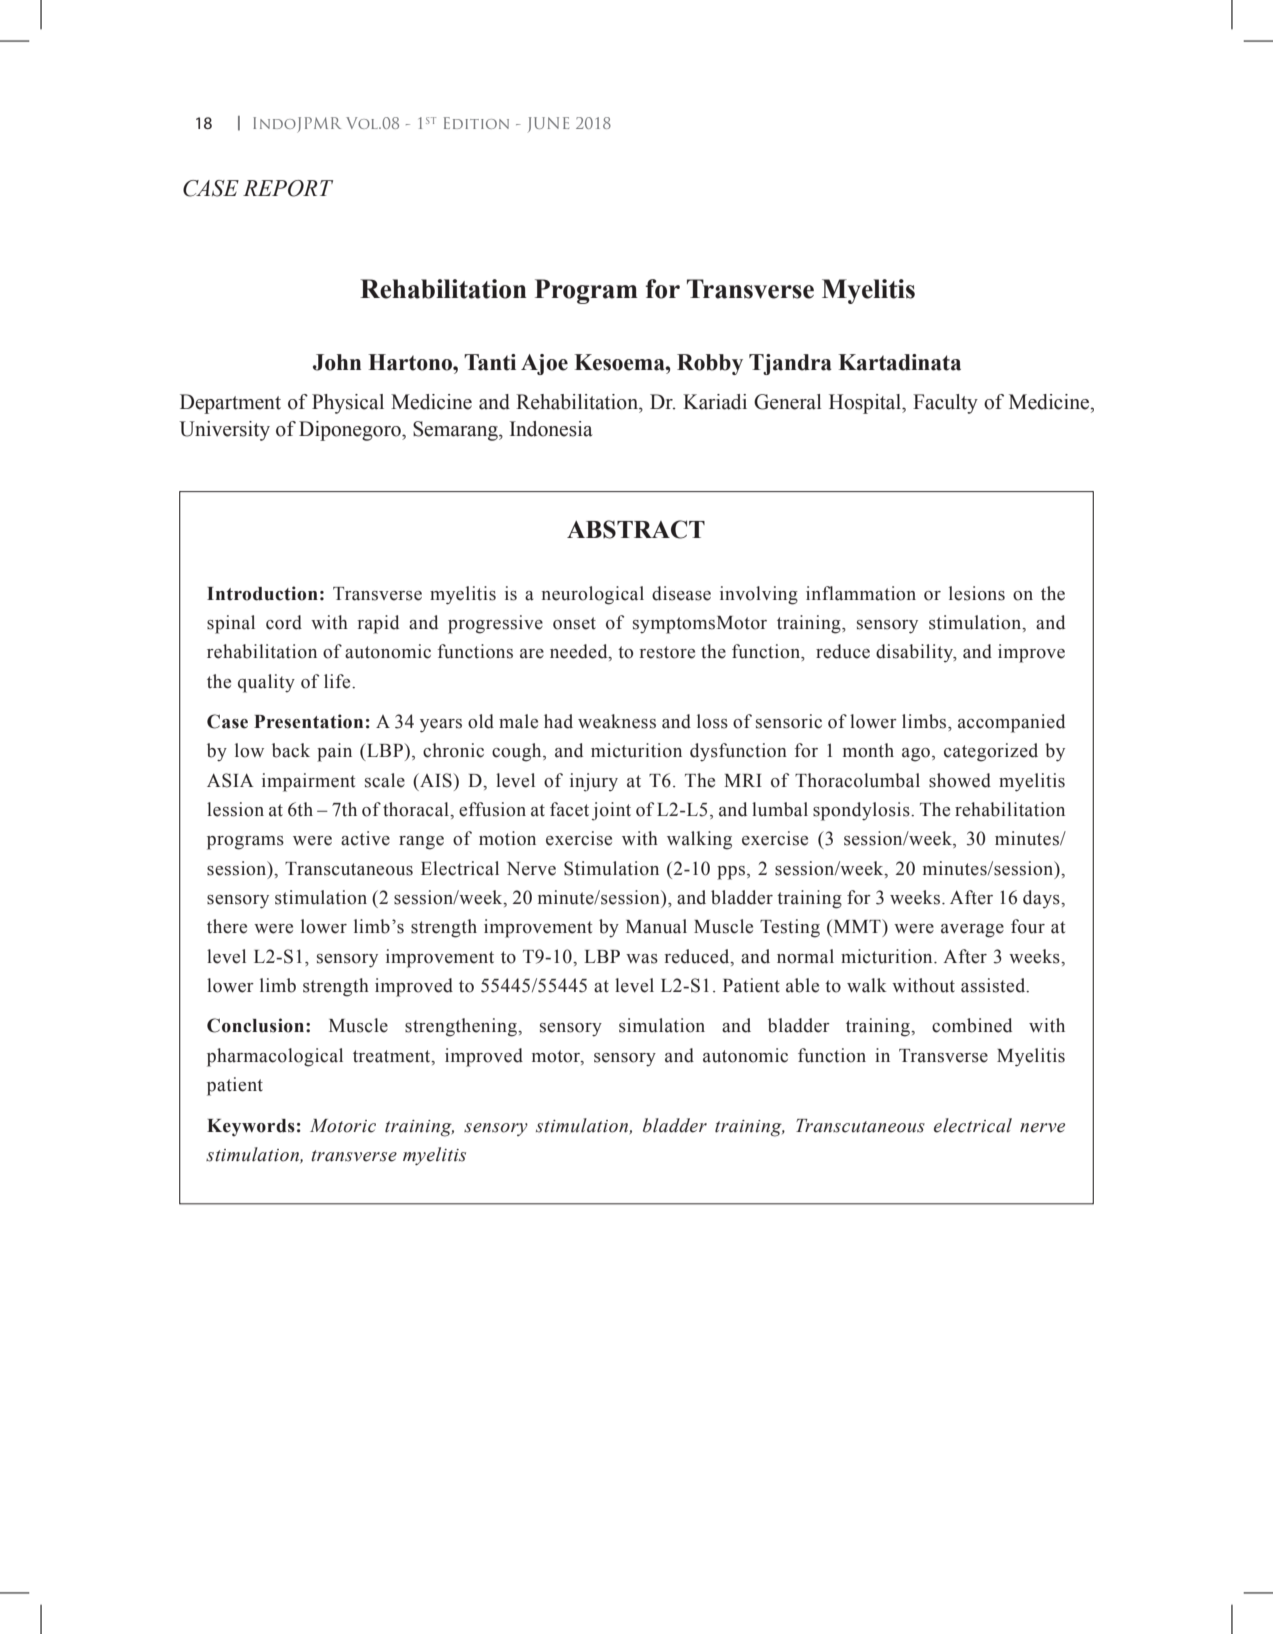  I want to click on Physical, so click(348, 404).
